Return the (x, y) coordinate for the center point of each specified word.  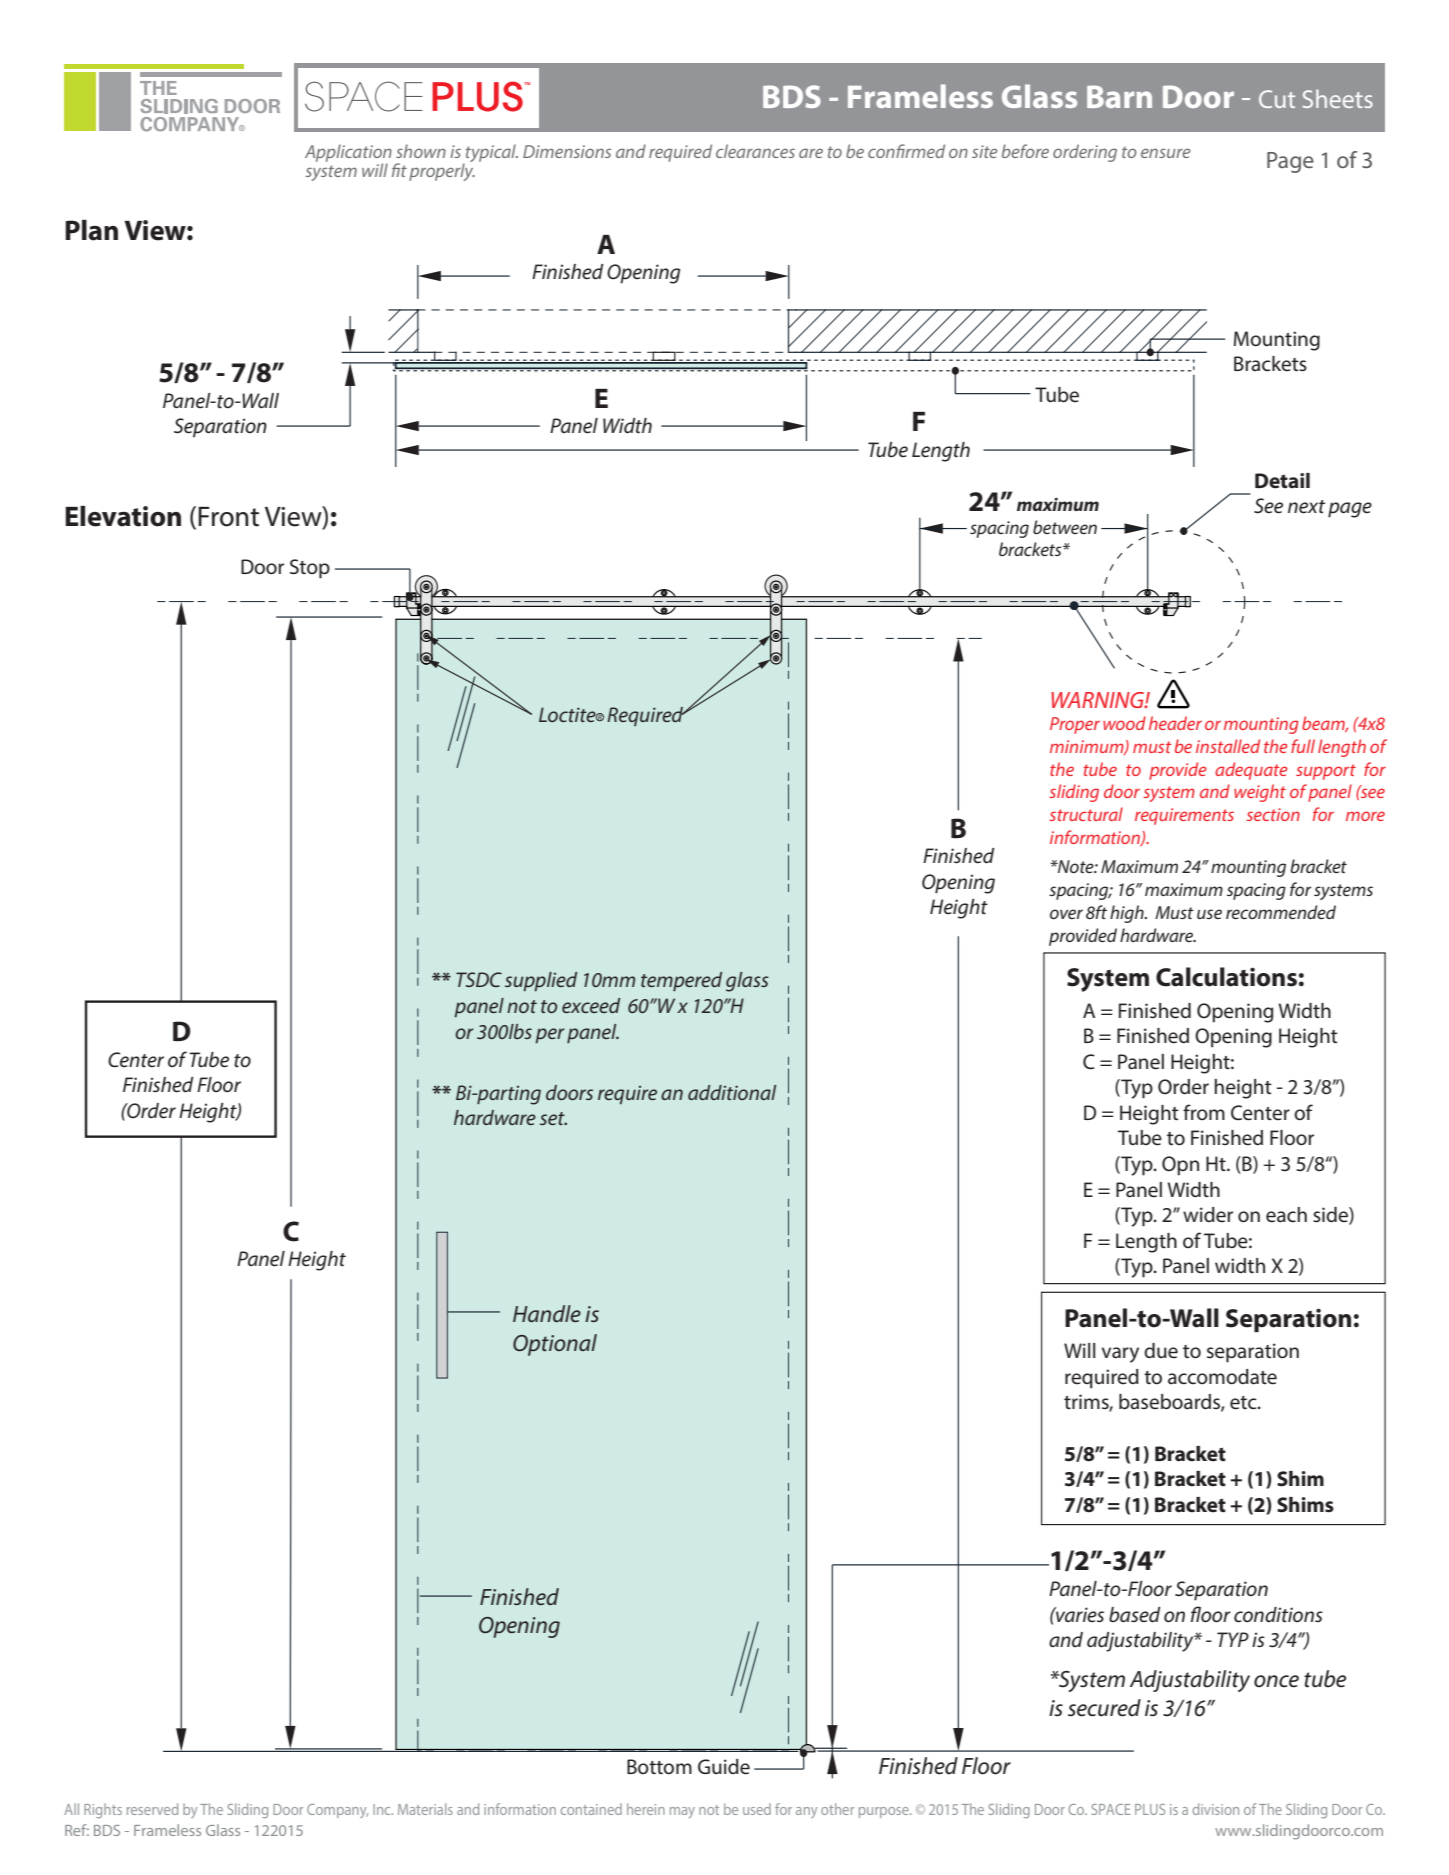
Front (228, 517)
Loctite (568, 714)
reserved (152, 1809)
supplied (541, 981)
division (1216, 1809)
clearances (755, 151)
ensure (1165, 153)
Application (348, 154)
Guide (724, 1767)
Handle (547, 1314)
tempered (681, 981)
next (1306, 507)
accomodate (1222, 1377)
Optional (555, 1345)
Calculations (1226, 977)
